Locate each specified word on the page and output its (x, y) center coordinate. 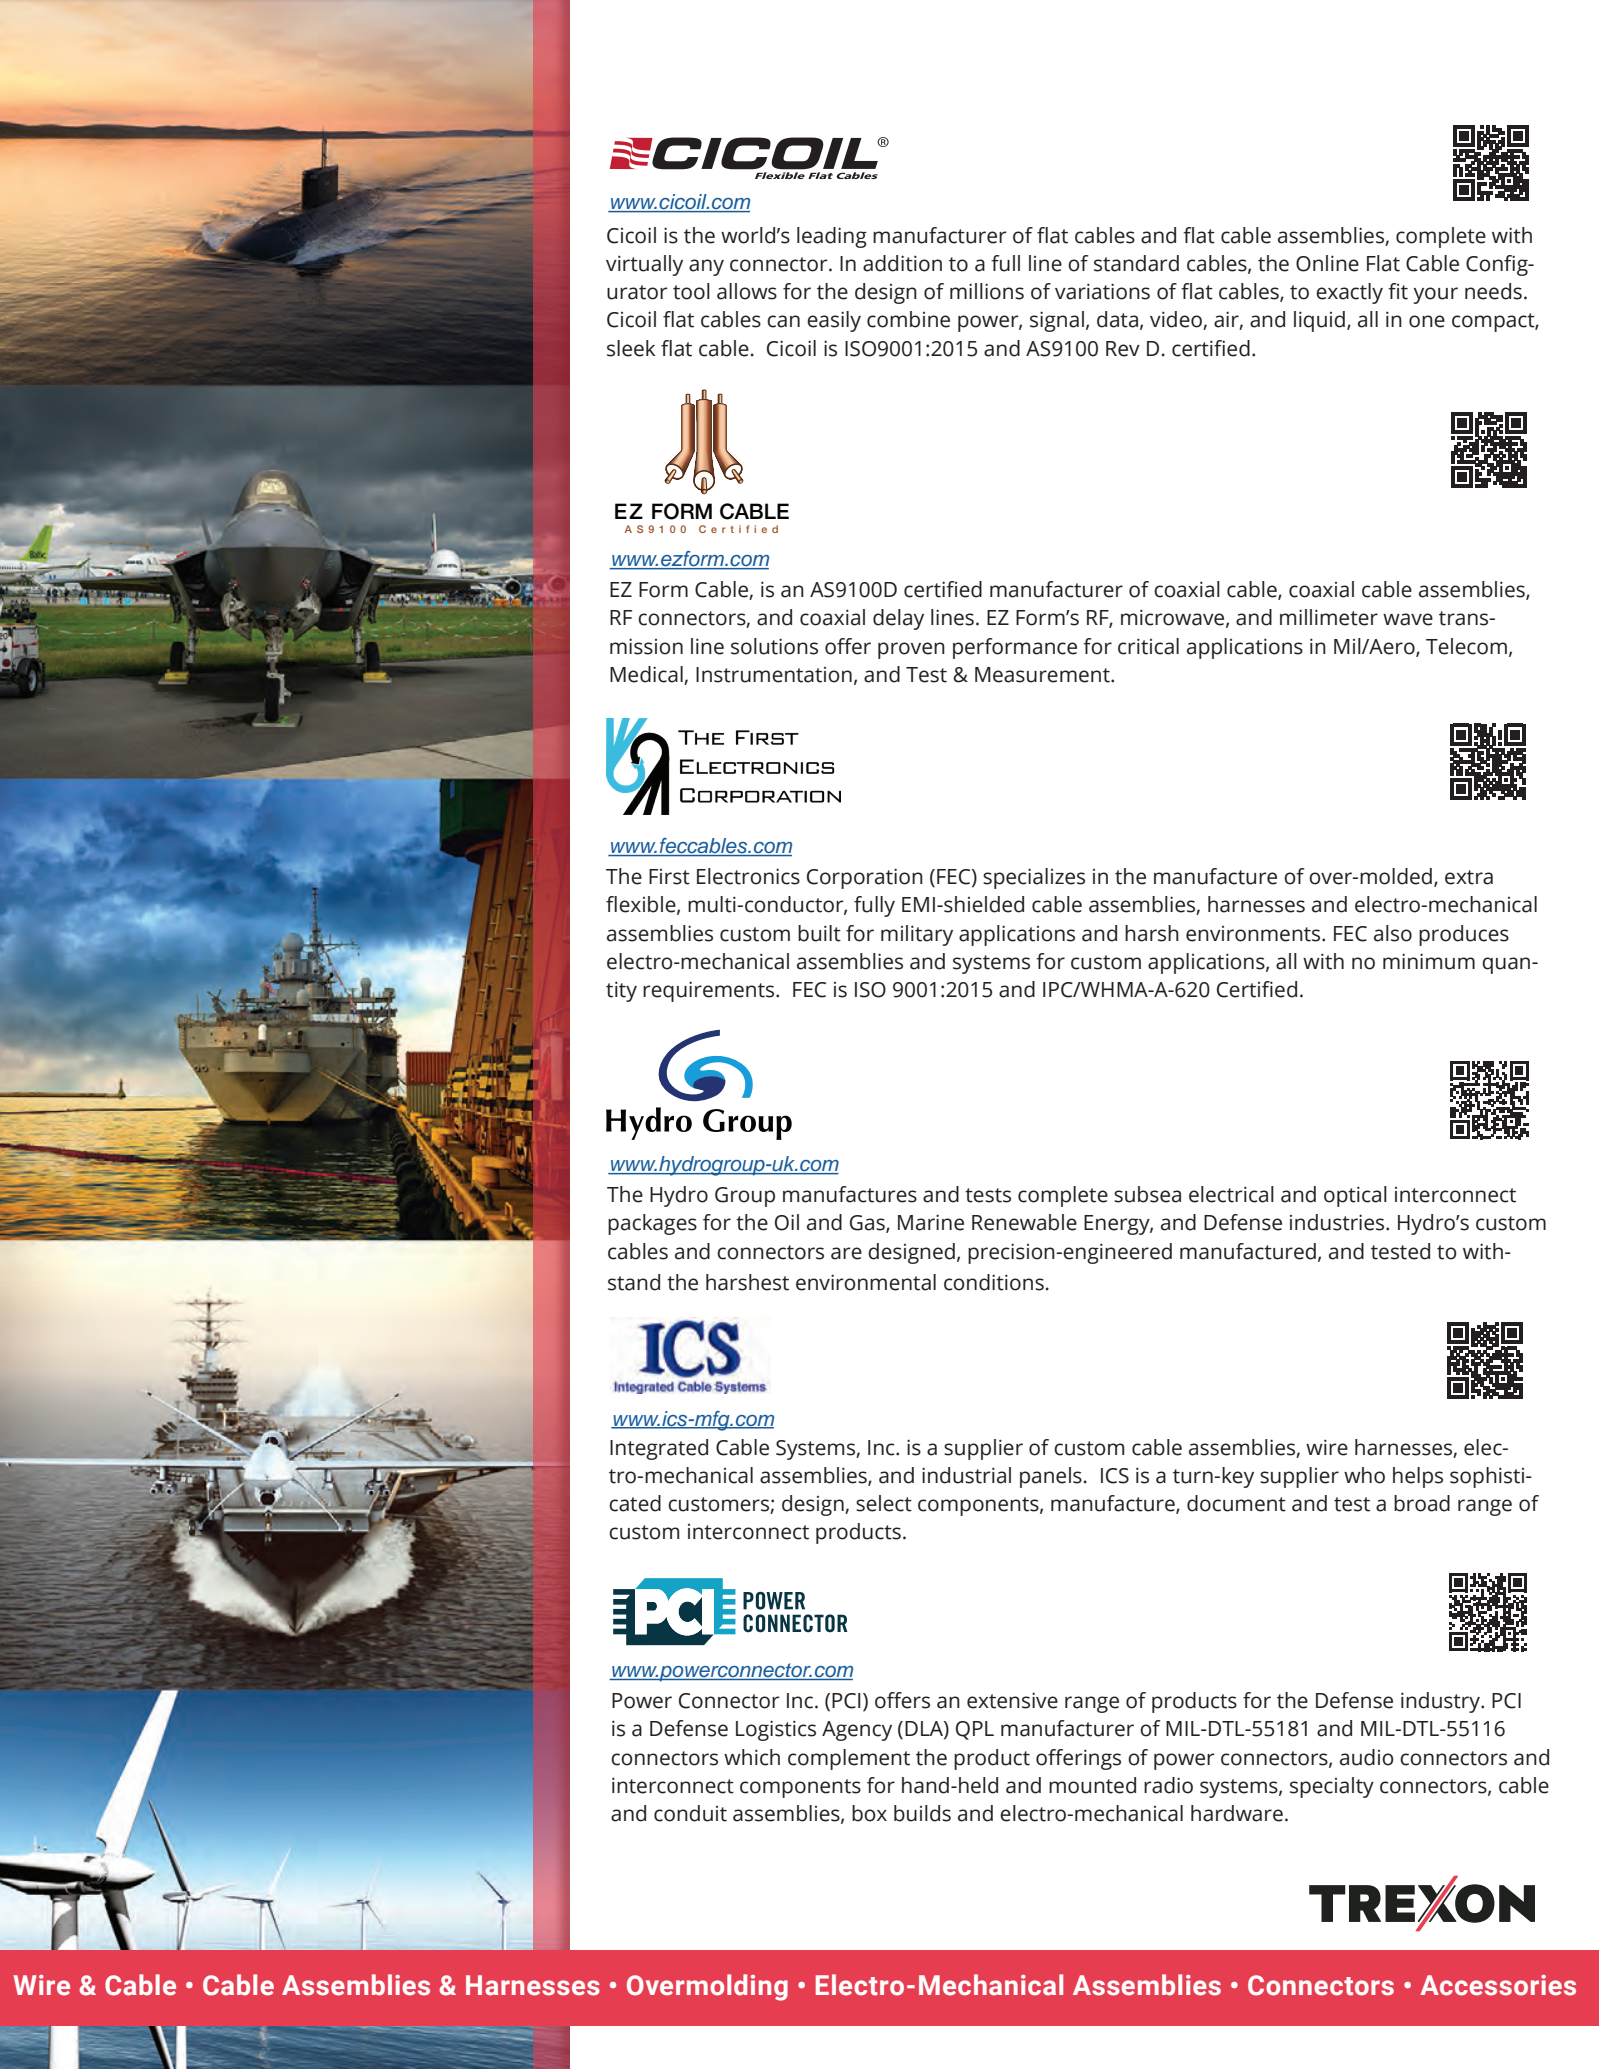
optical (1355, 1196)
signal (1057, 321)
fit (1398, 291)
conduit (690, 1813)
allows (747, 291)
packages (652, 1224)
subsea (1147, 1194)
